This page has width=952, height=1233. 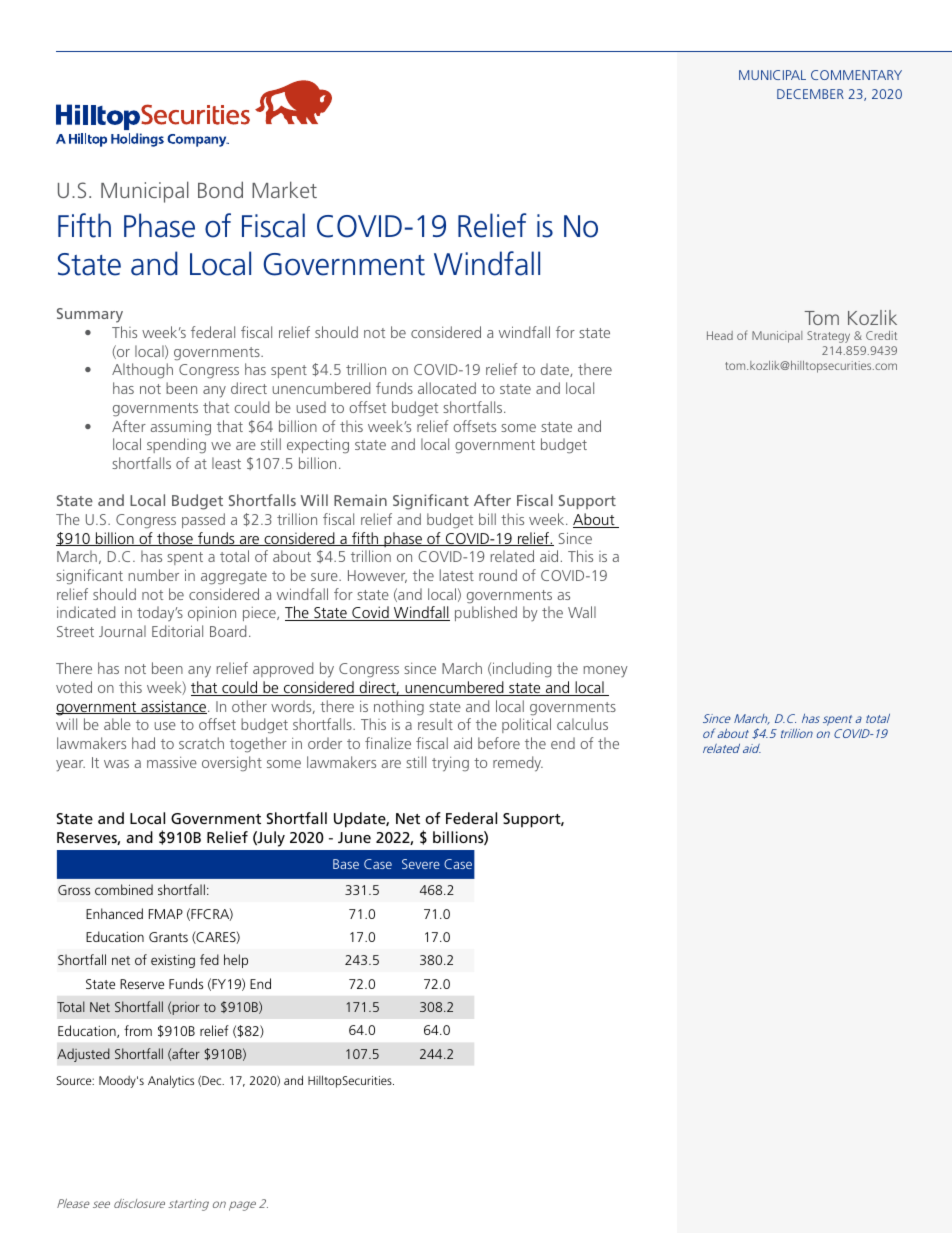 What do you see at coordinates (447, 388) in the page?
I see `allocated` at bounding box center [447, 388].
